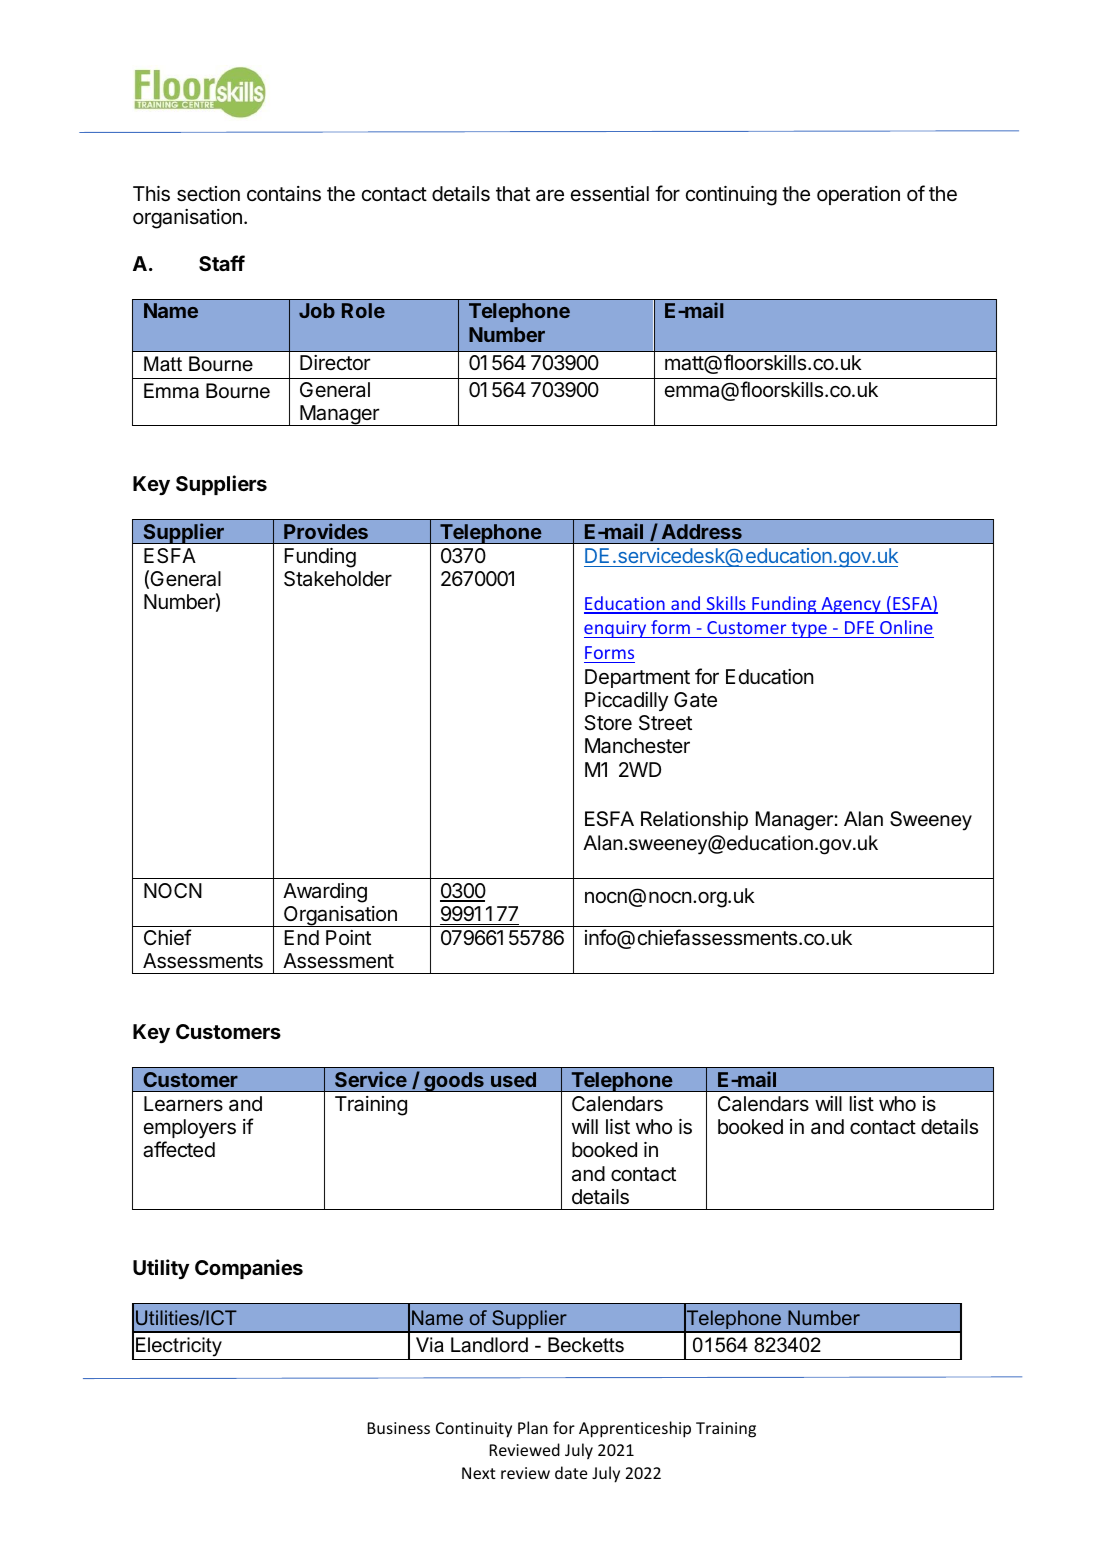 This screenshot has width=1095, height=1549. Describe the element at coordinates (183, 1104) in the screenshot. I see `Learners` at that location.
